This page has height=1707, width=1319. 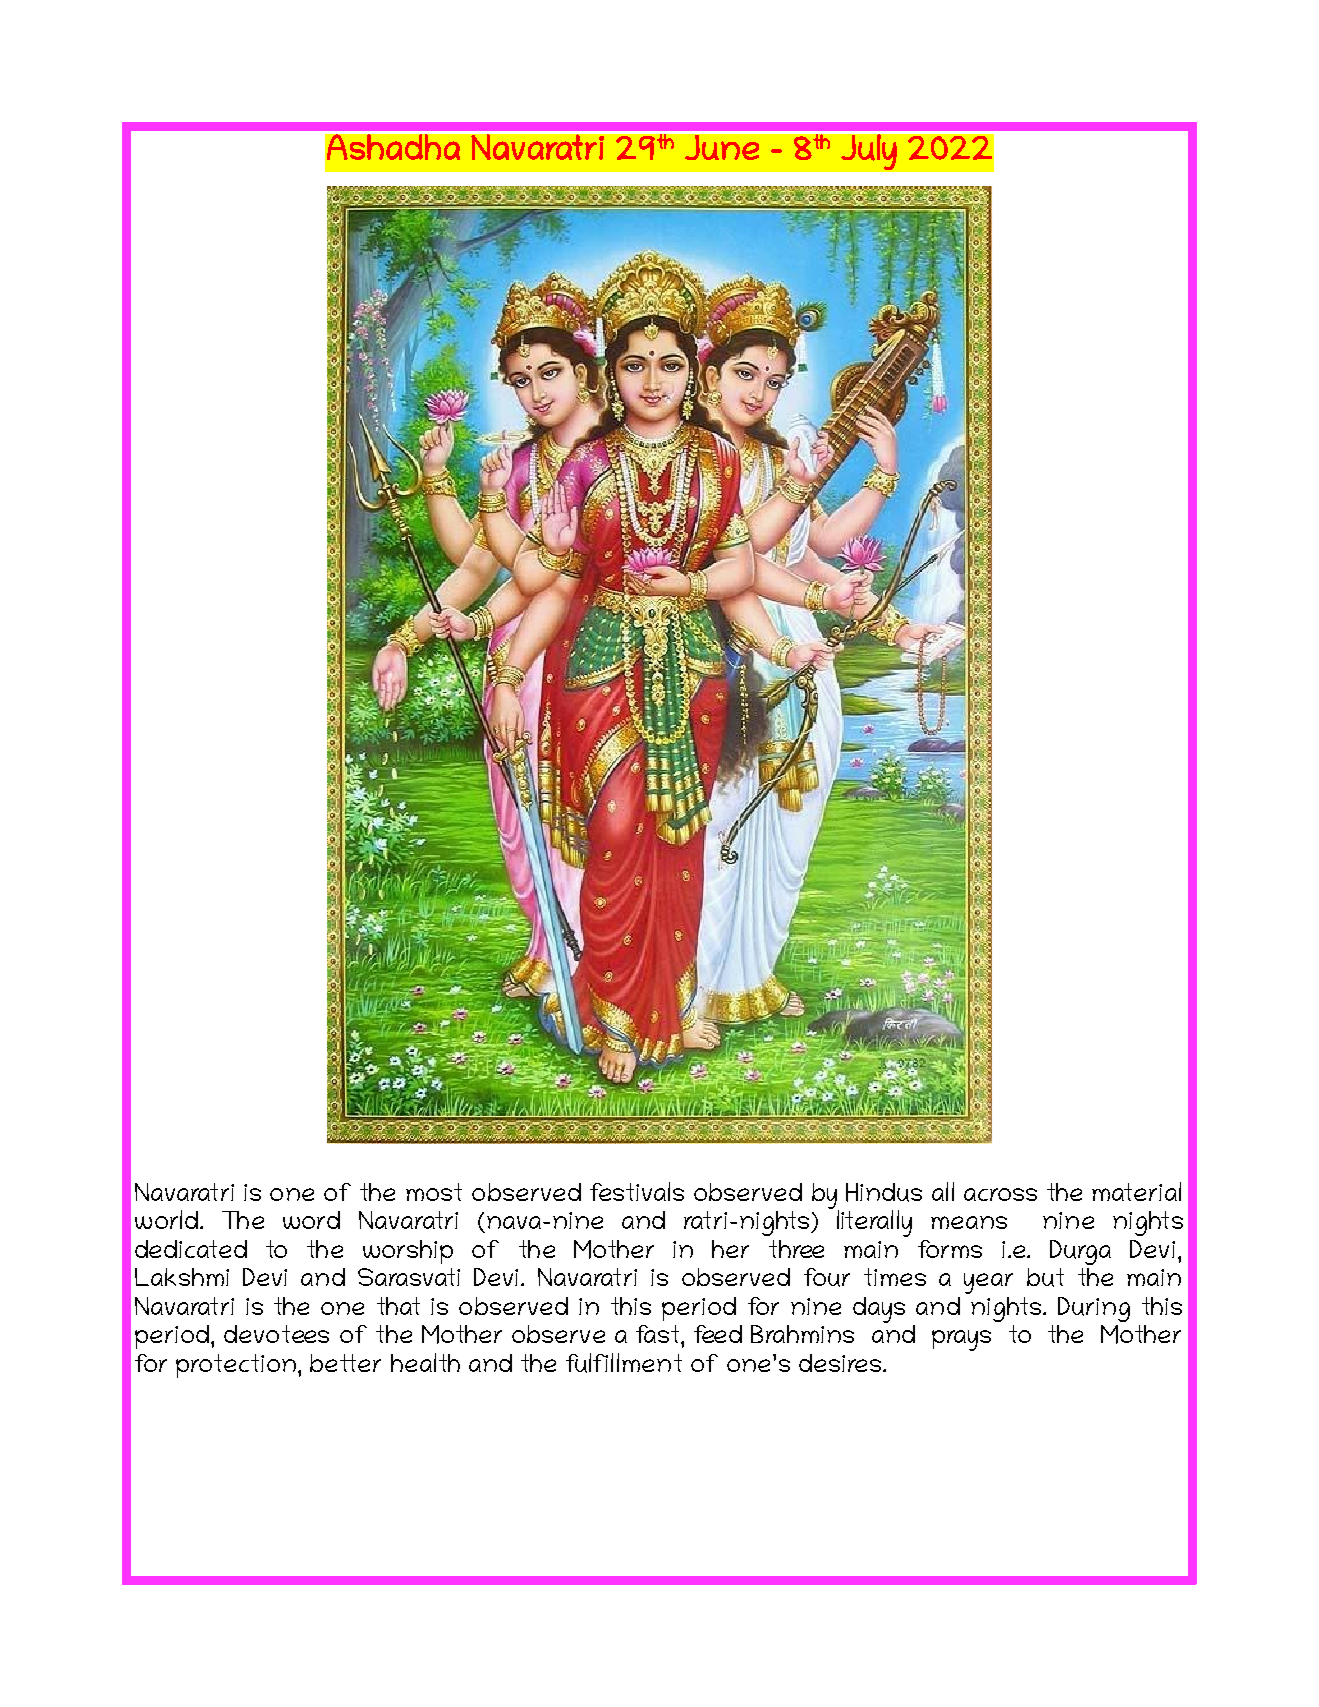 What do you see at coordinates (1136, 1191) in the page?
I see `material` at bounding box center [1136, 1191].
